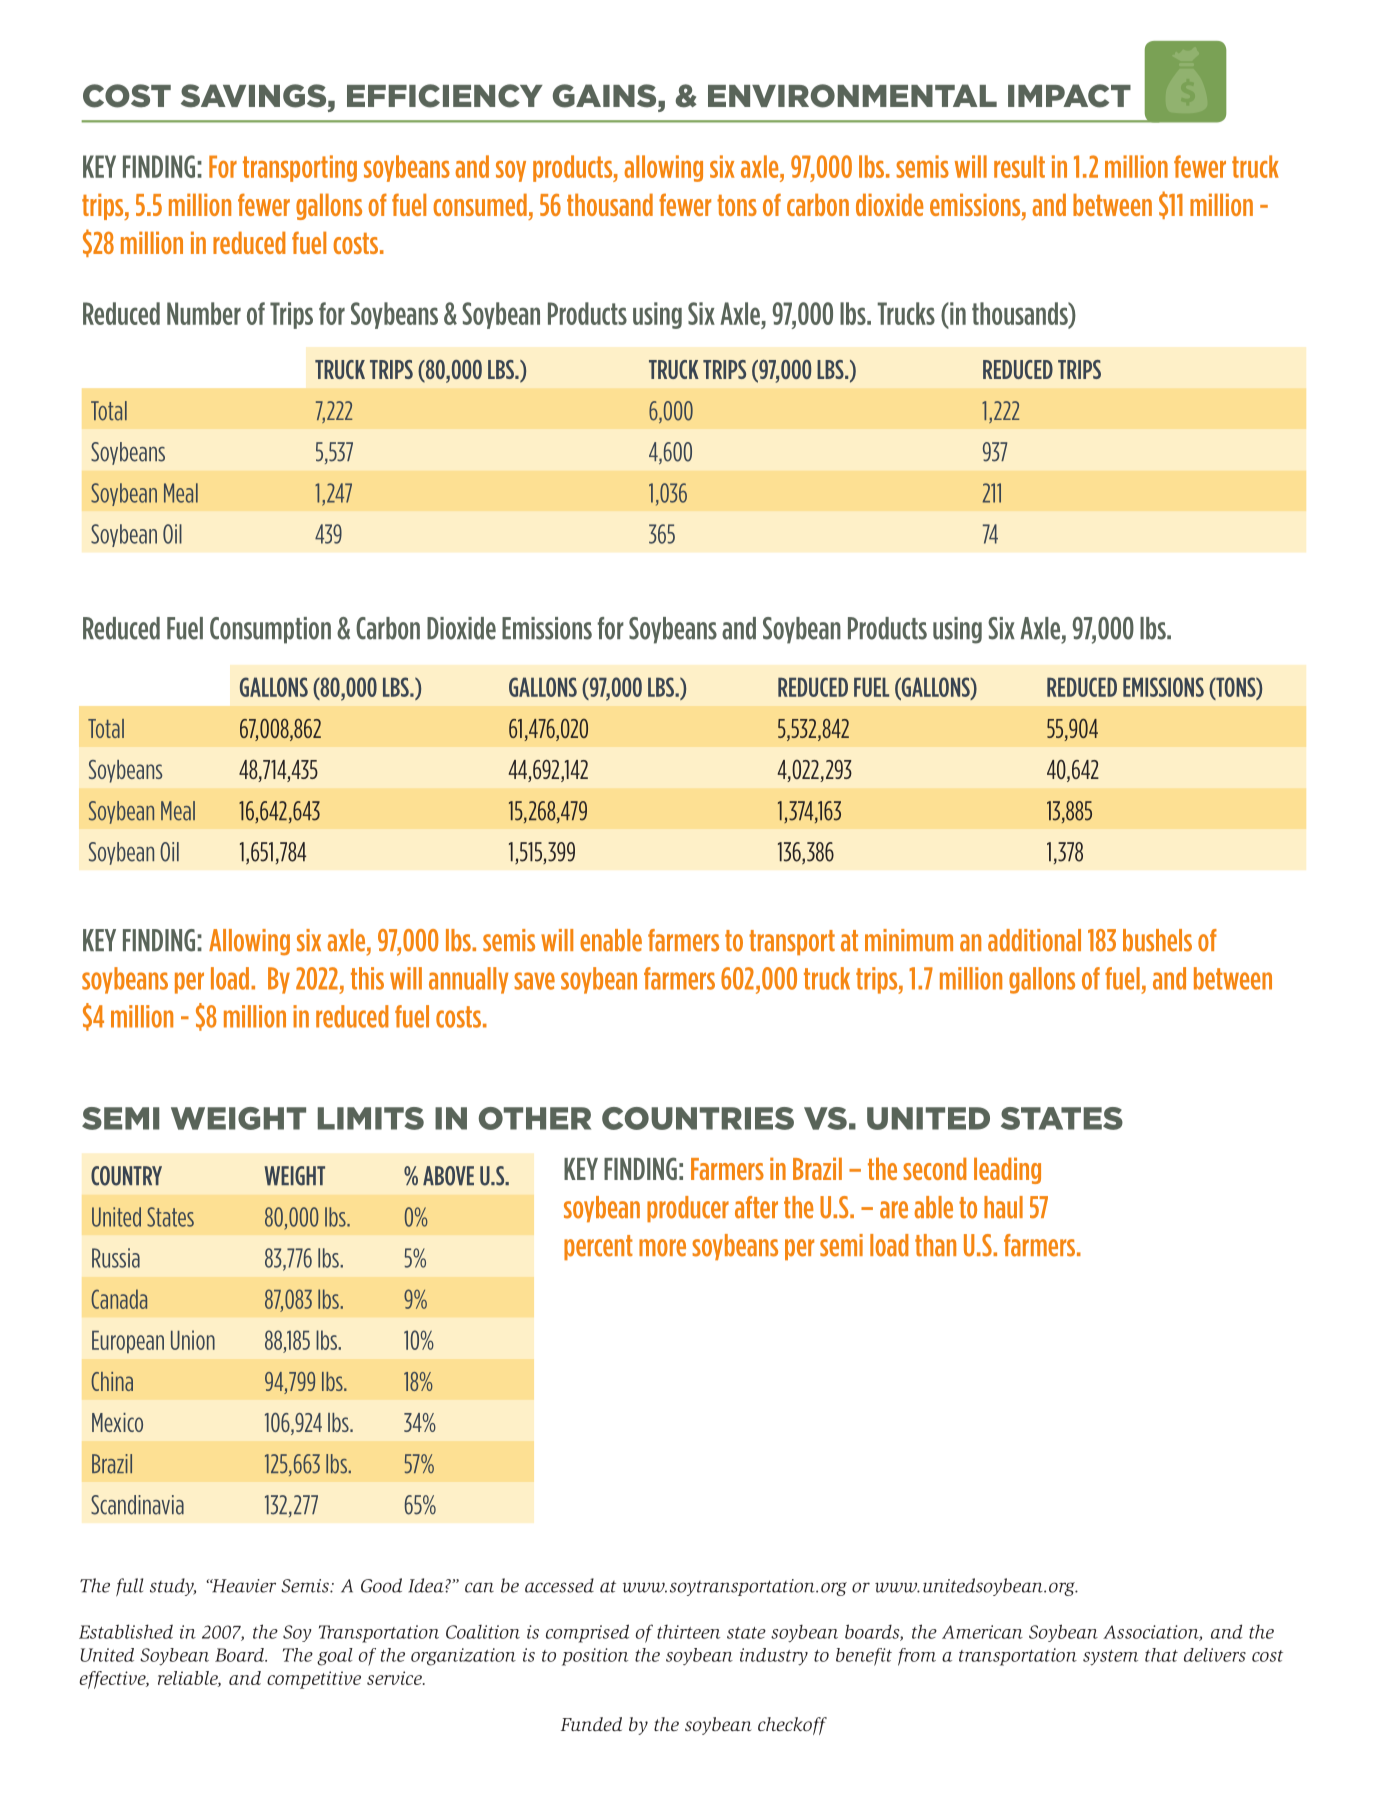 This screenshot has height=1796, width=1388. What do you see at coordinates (534, 981) in the screenshot?
I see `save` at bounding box center [534, 981].
